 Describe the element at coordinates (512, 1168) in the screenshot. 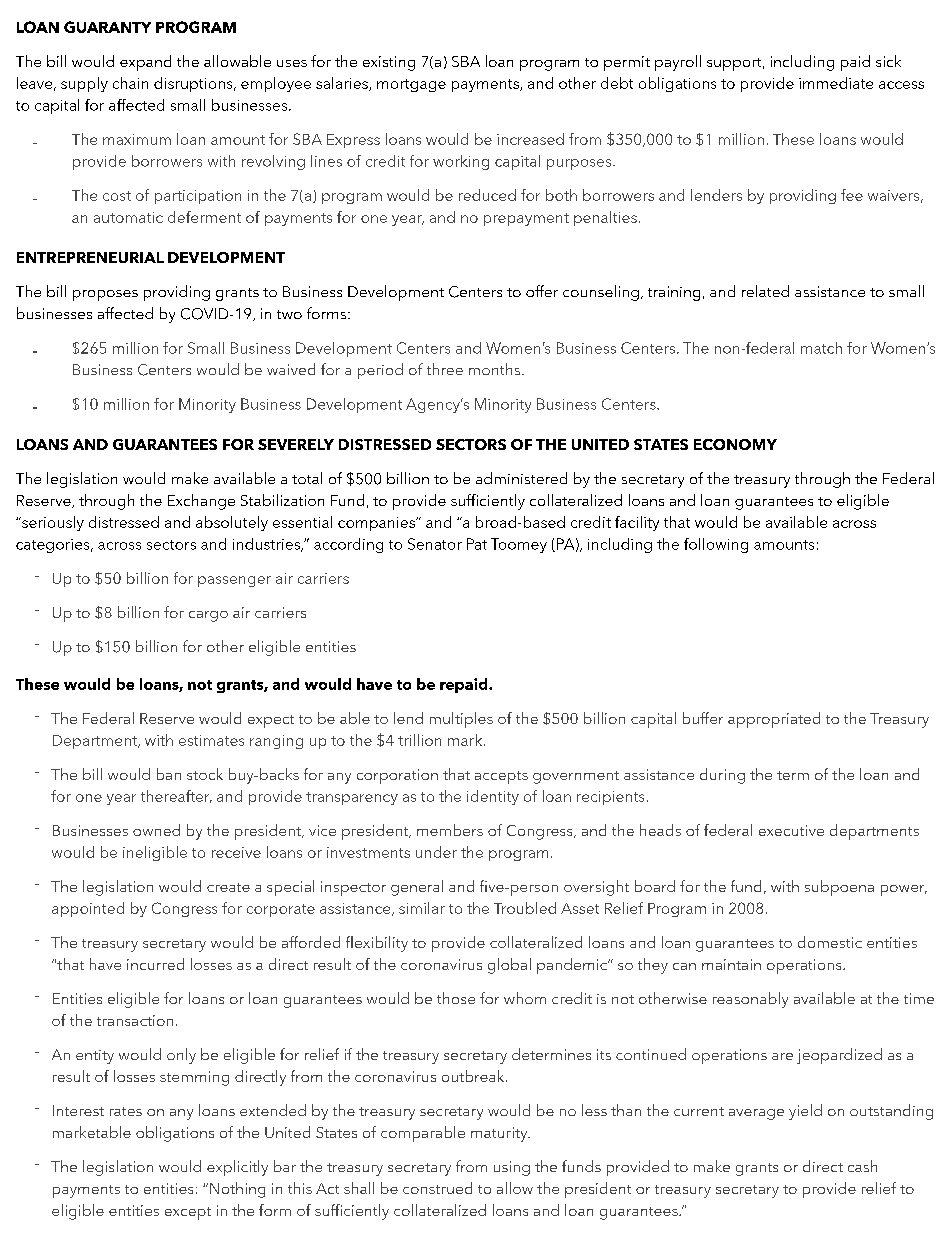

I see `using` at that location.
